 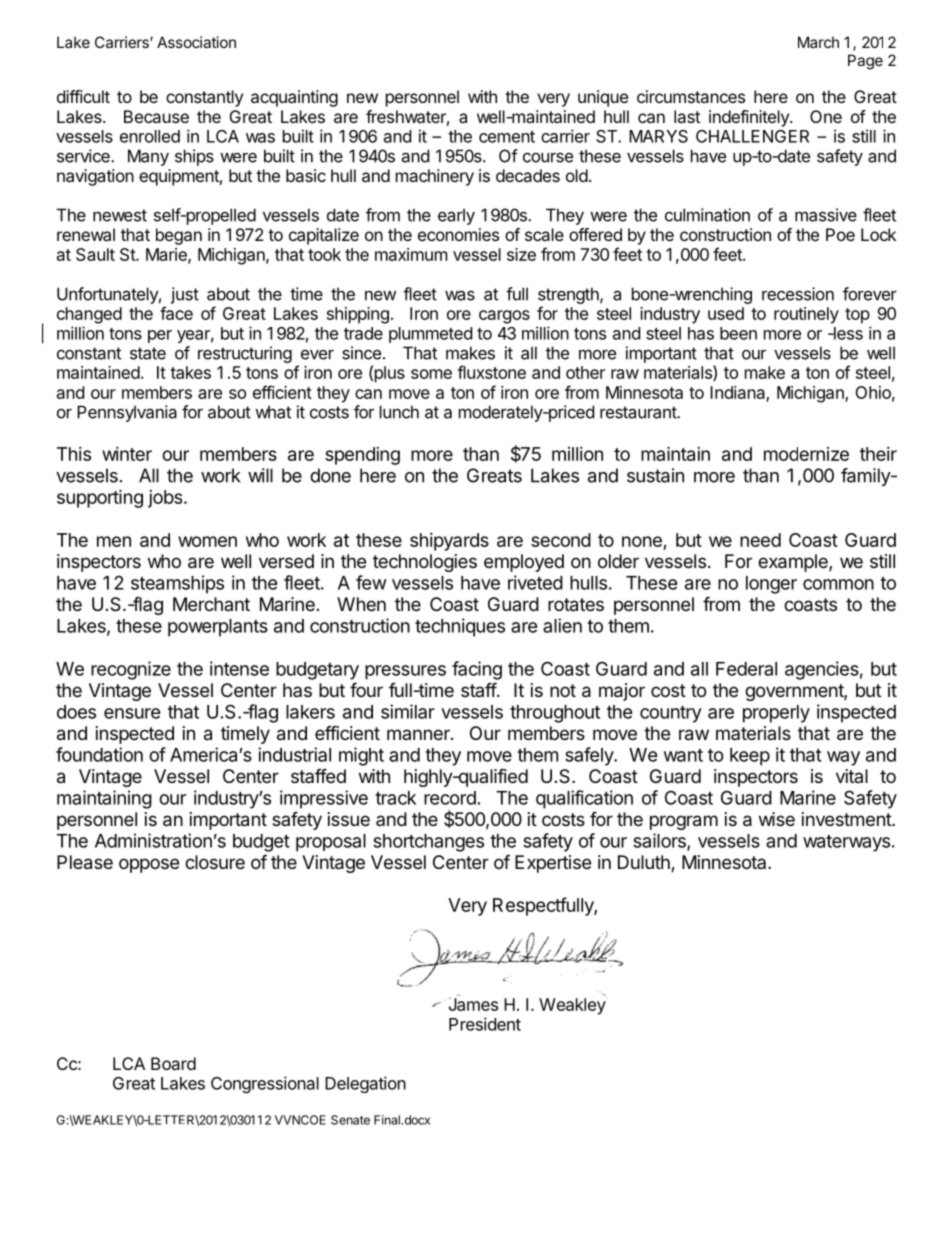 What do you see at coordinates (431, 374) in the page?
I see `some` at bounding box center [431, 374].
